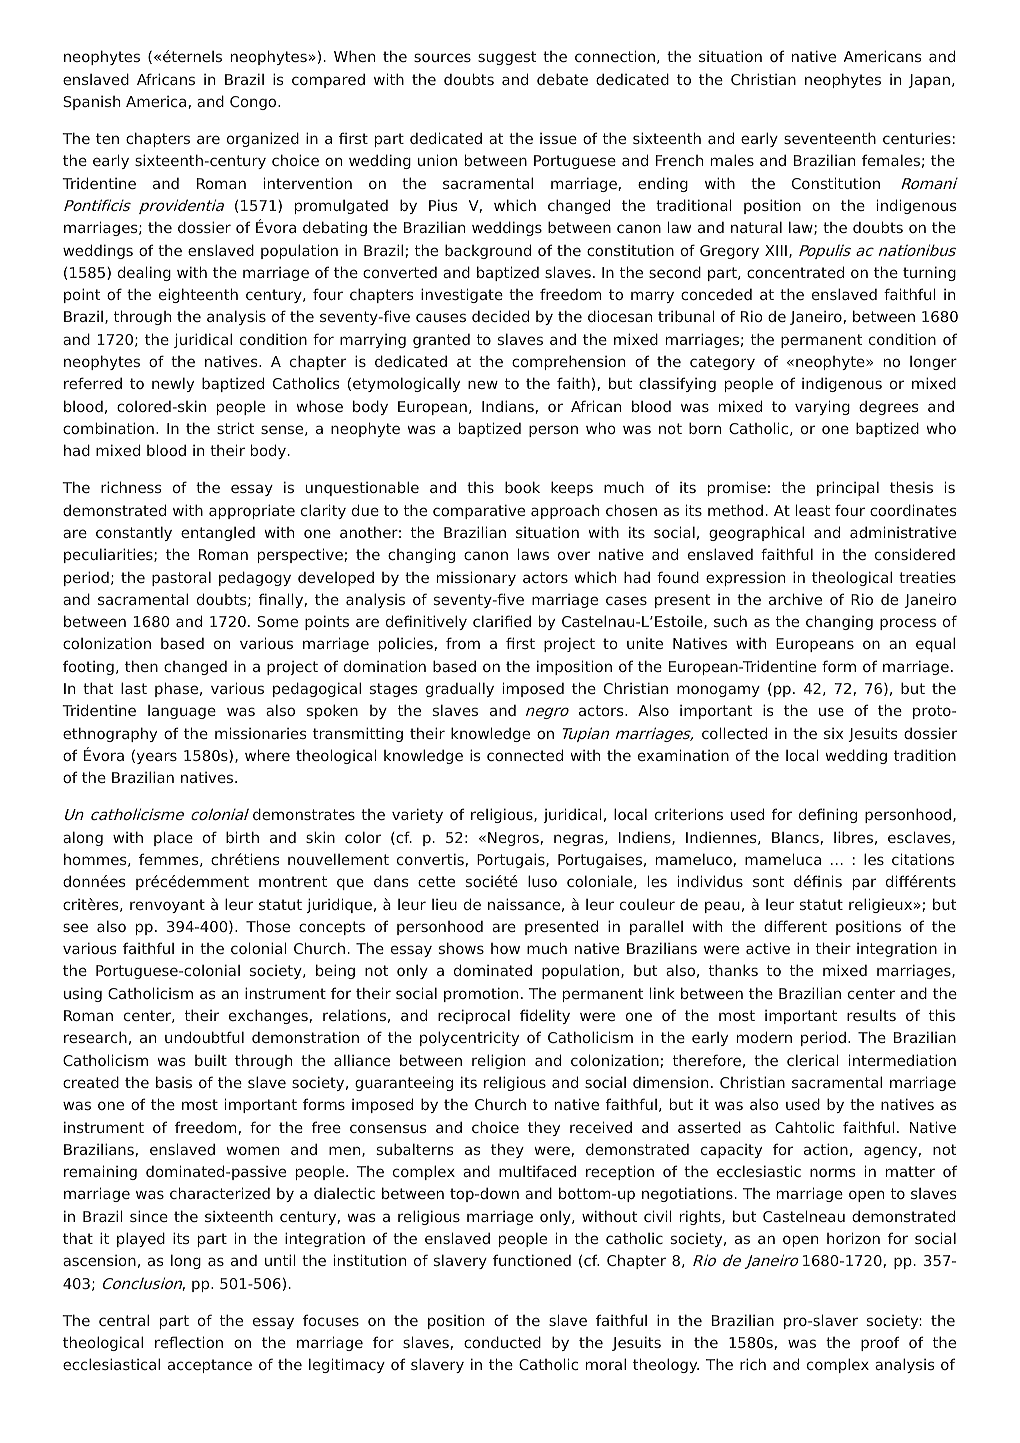  Describe the element at coordinates (507, 58) in the document. I see `suggest` at that location.
